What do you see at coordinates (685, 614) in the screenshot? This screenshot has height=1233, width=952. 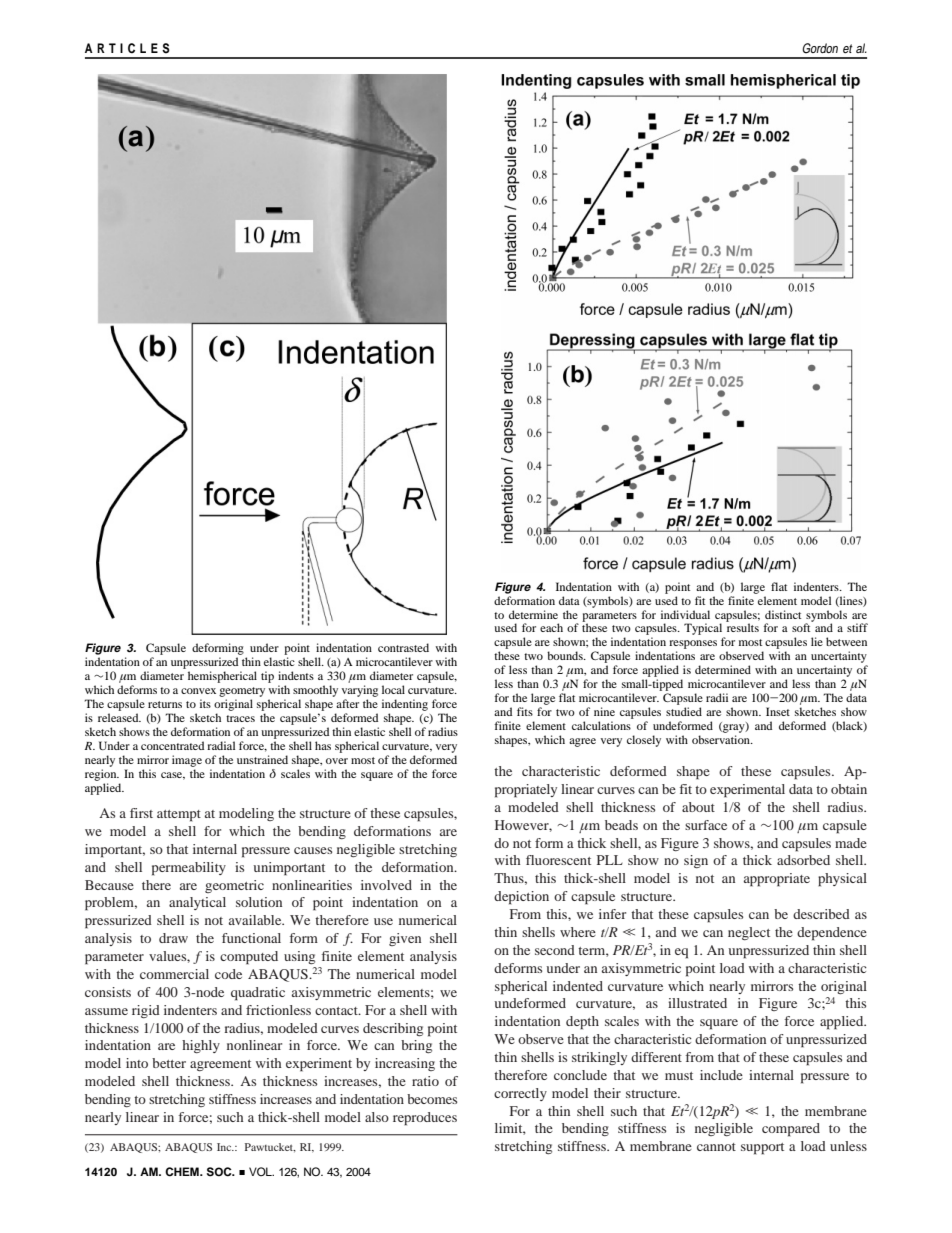 I see `individual` at bounding box center [685, 614].
